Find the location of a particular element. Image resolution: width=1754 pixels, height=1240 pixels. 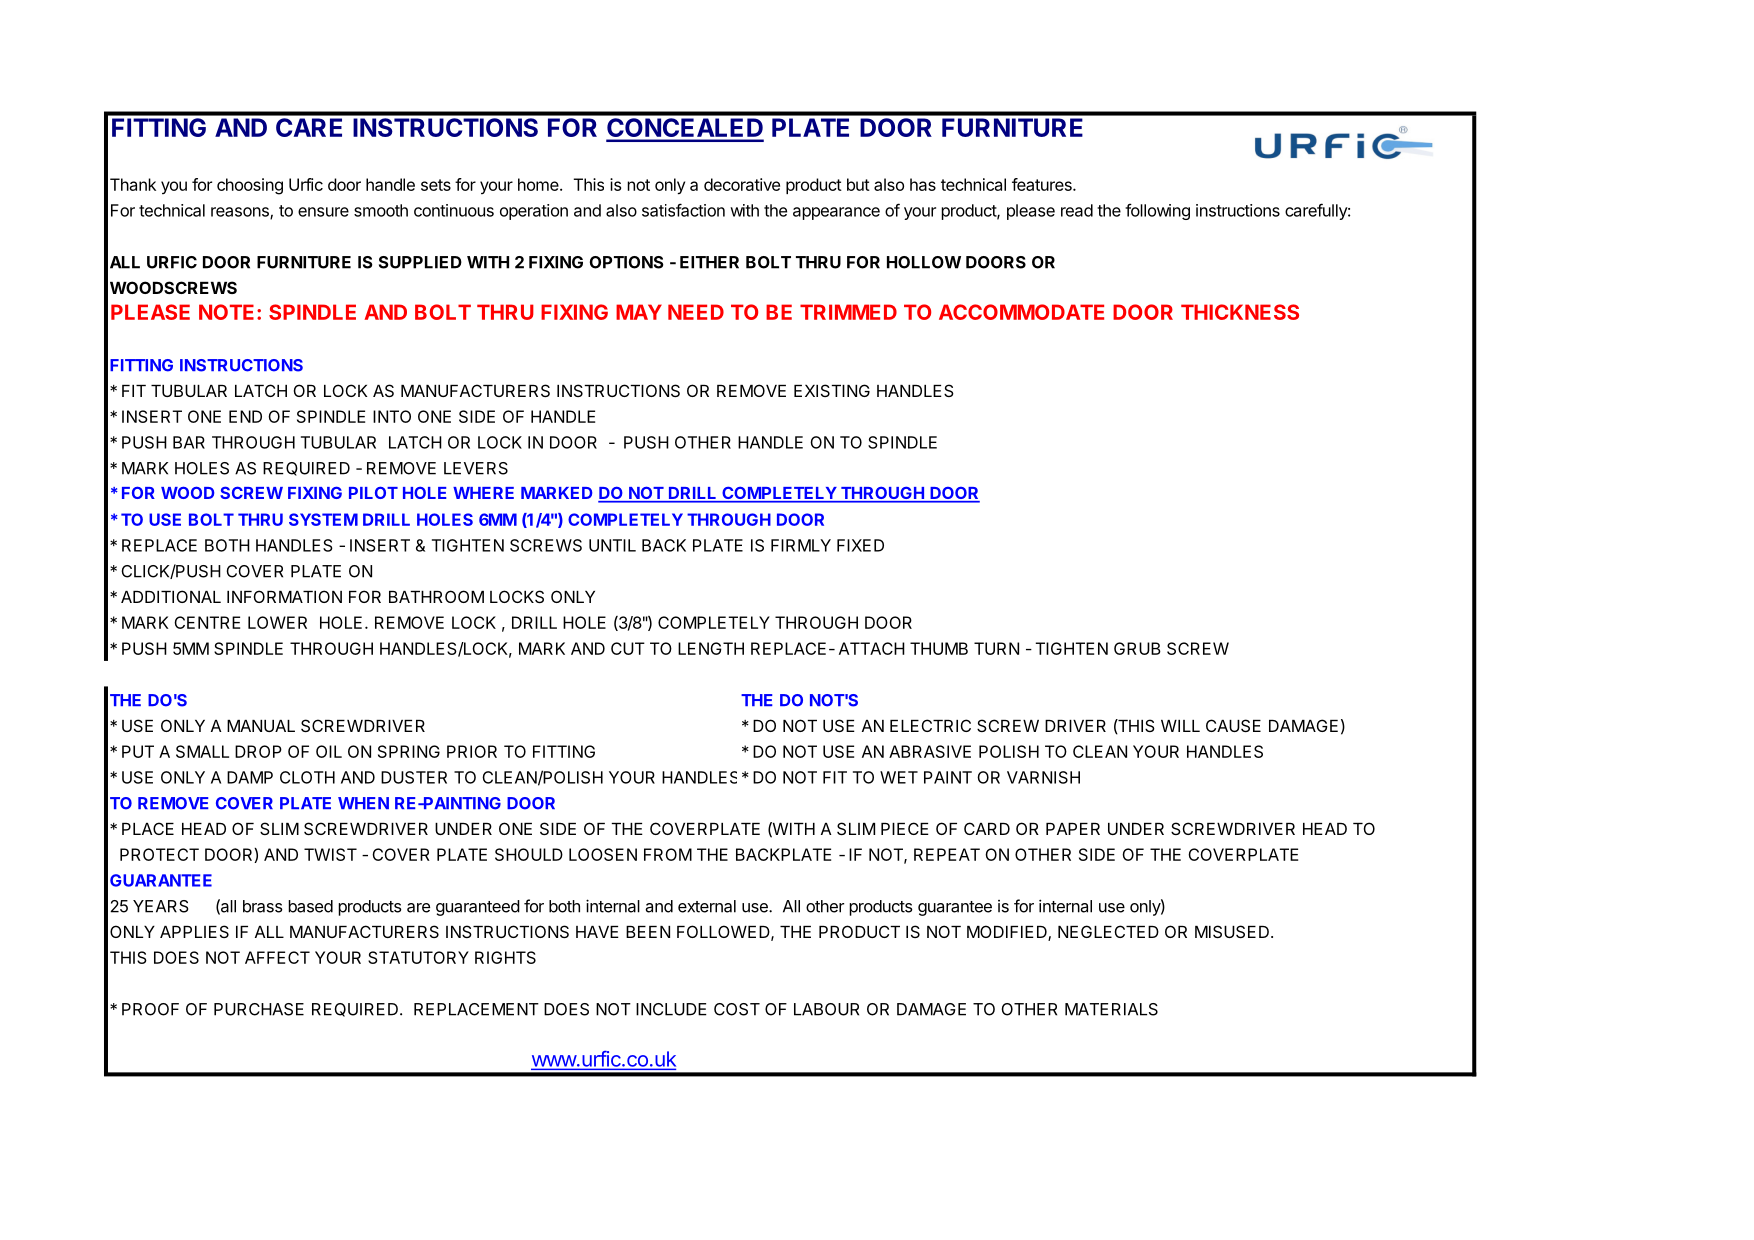

satisfaction is located at coordinates (683, 210).
